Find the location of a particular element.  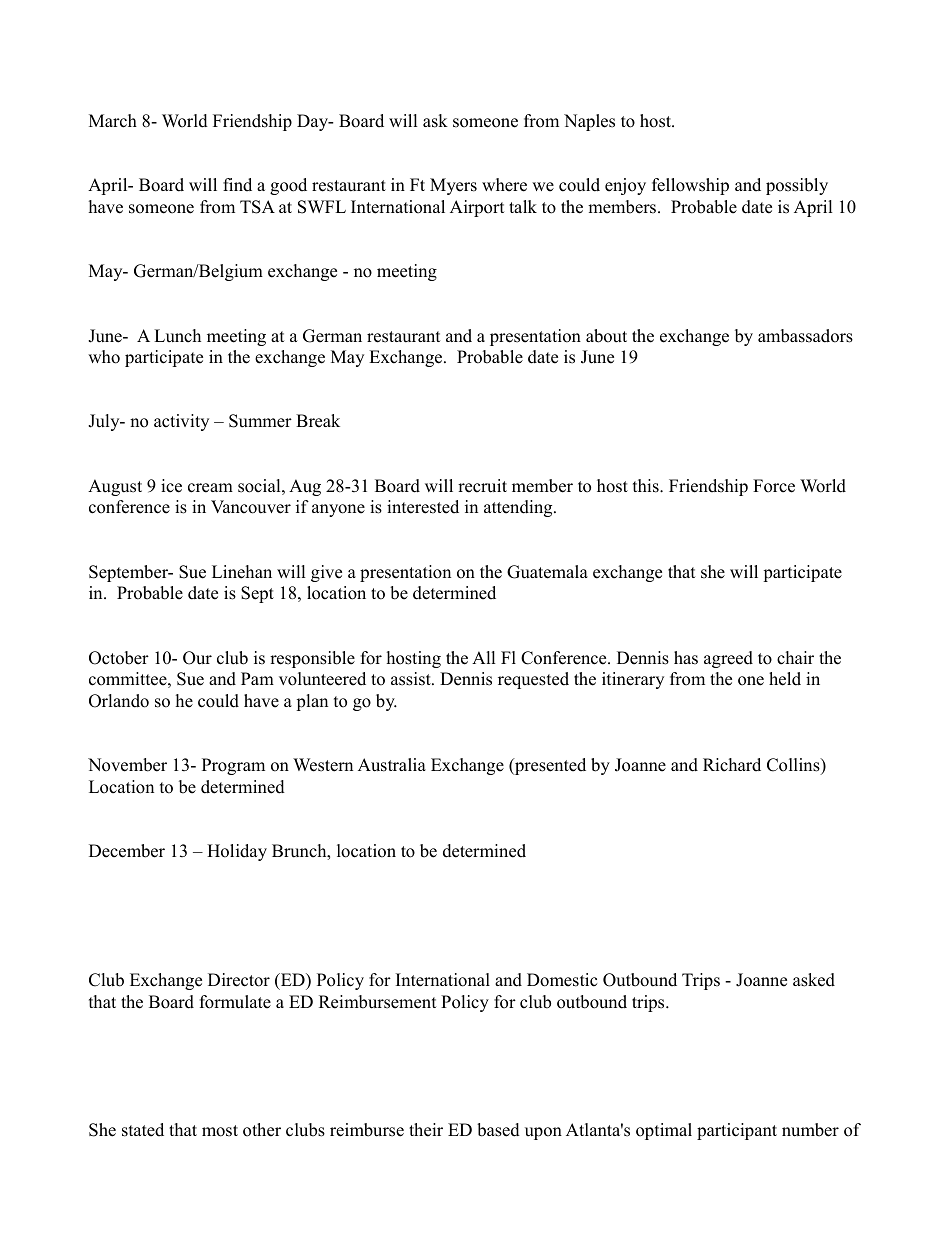

most is located at coordinates (220, 1131).
